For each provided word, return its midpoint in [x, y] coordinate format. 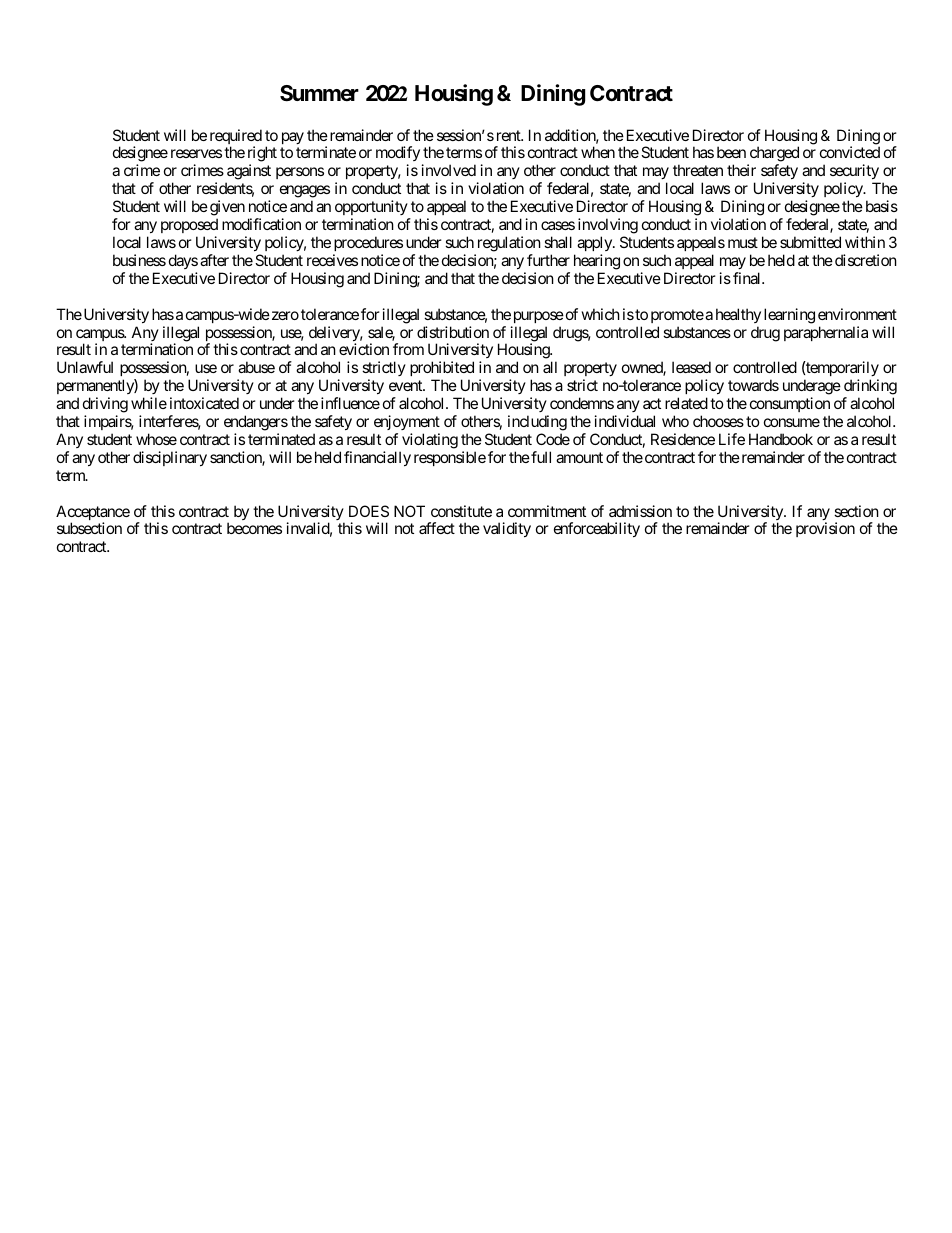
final [748, 278]
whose [156, 439]
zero [284, 315]
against [248, 173]
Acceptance [93, 514]
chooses [718, 421]
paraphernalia [826, 333]
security [855, 173]
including [537, 423]
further [548, 260]
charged [773, 155]
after [214, 260]
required [236, 138]
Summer [319, 93]
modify [398, 155]
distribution [453, 332]
